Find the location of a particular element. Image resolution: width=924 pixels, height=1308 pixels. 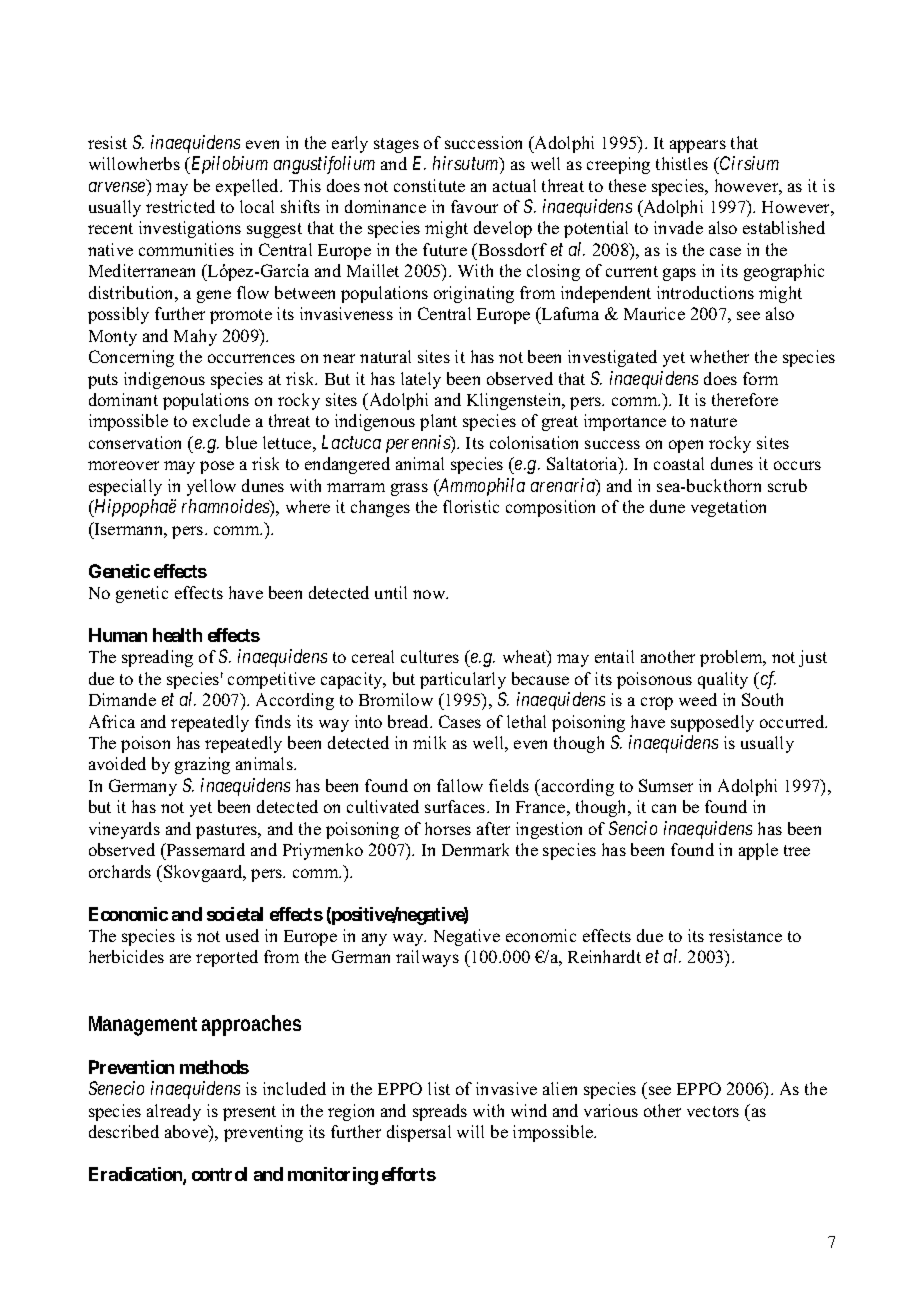

particularly is located at coordinates (463, 680).
